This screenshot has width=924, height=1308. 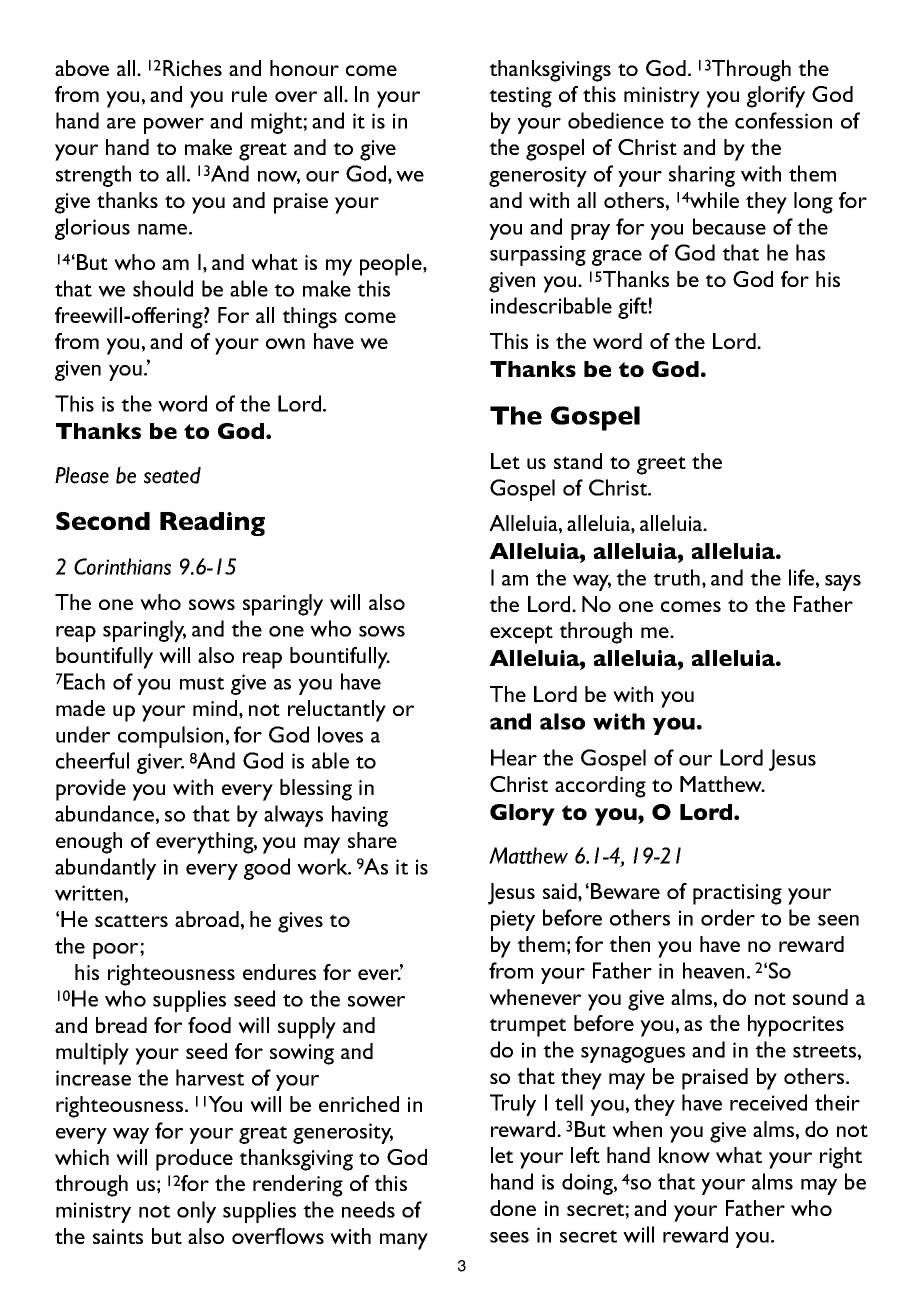 What do you see at coordinates (728, 917) in the screenshot?
I see `order` at bounding box center [728, 917].
